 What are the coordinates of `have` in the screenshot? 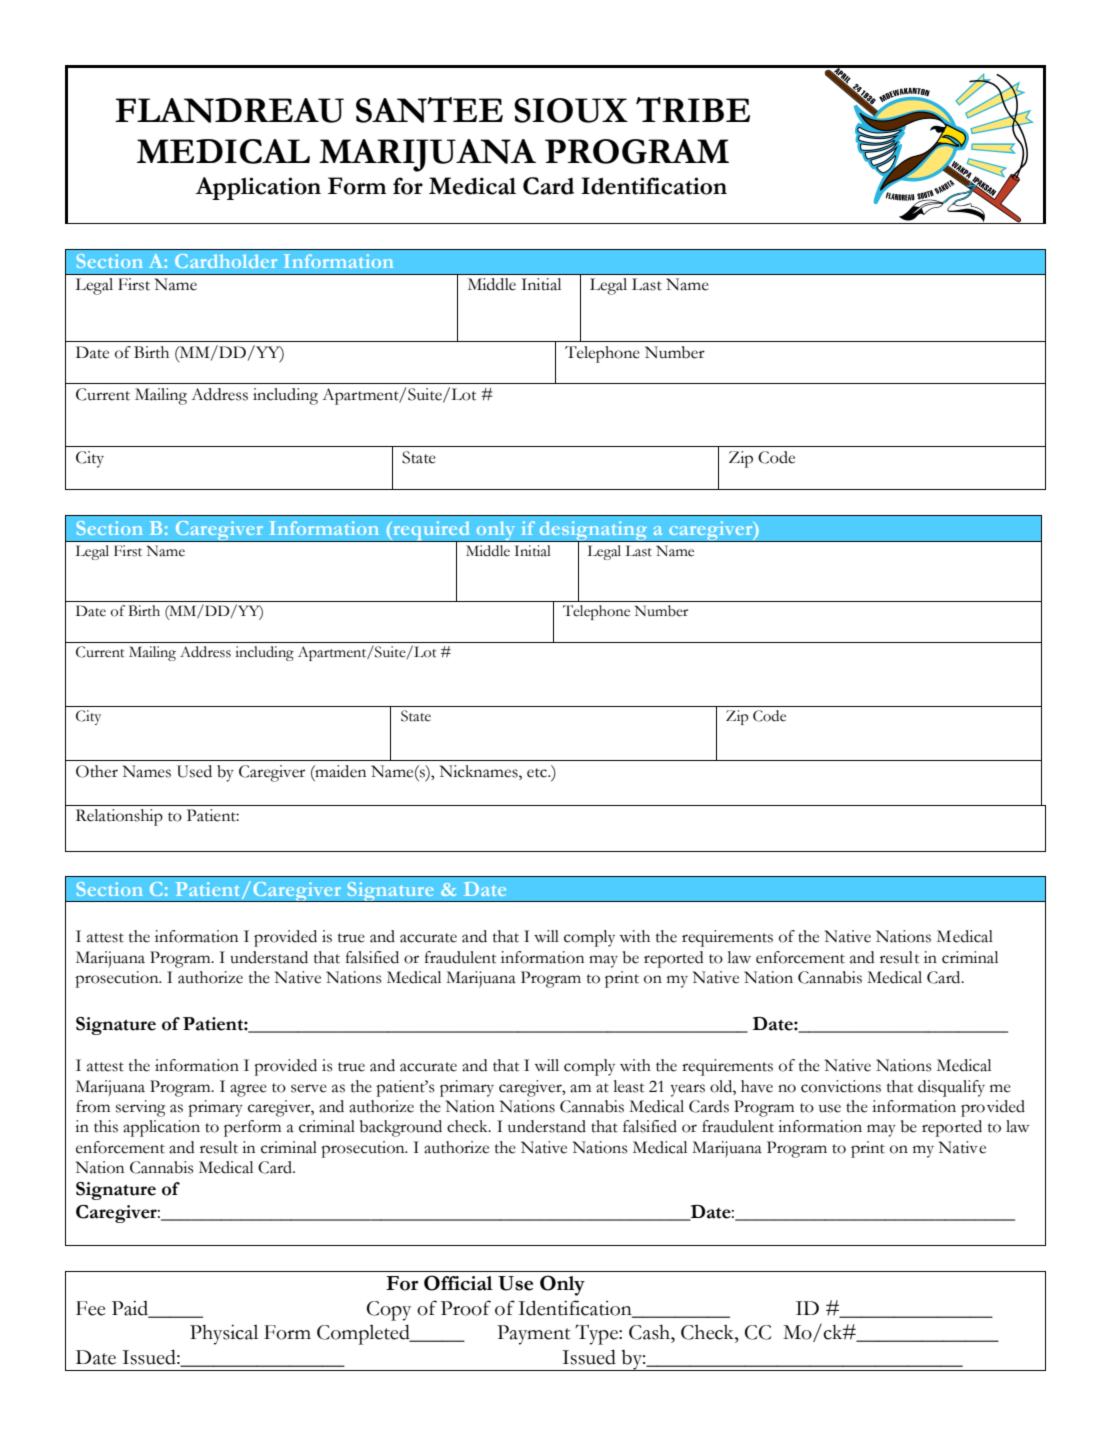 It's located at (757, 1086).
